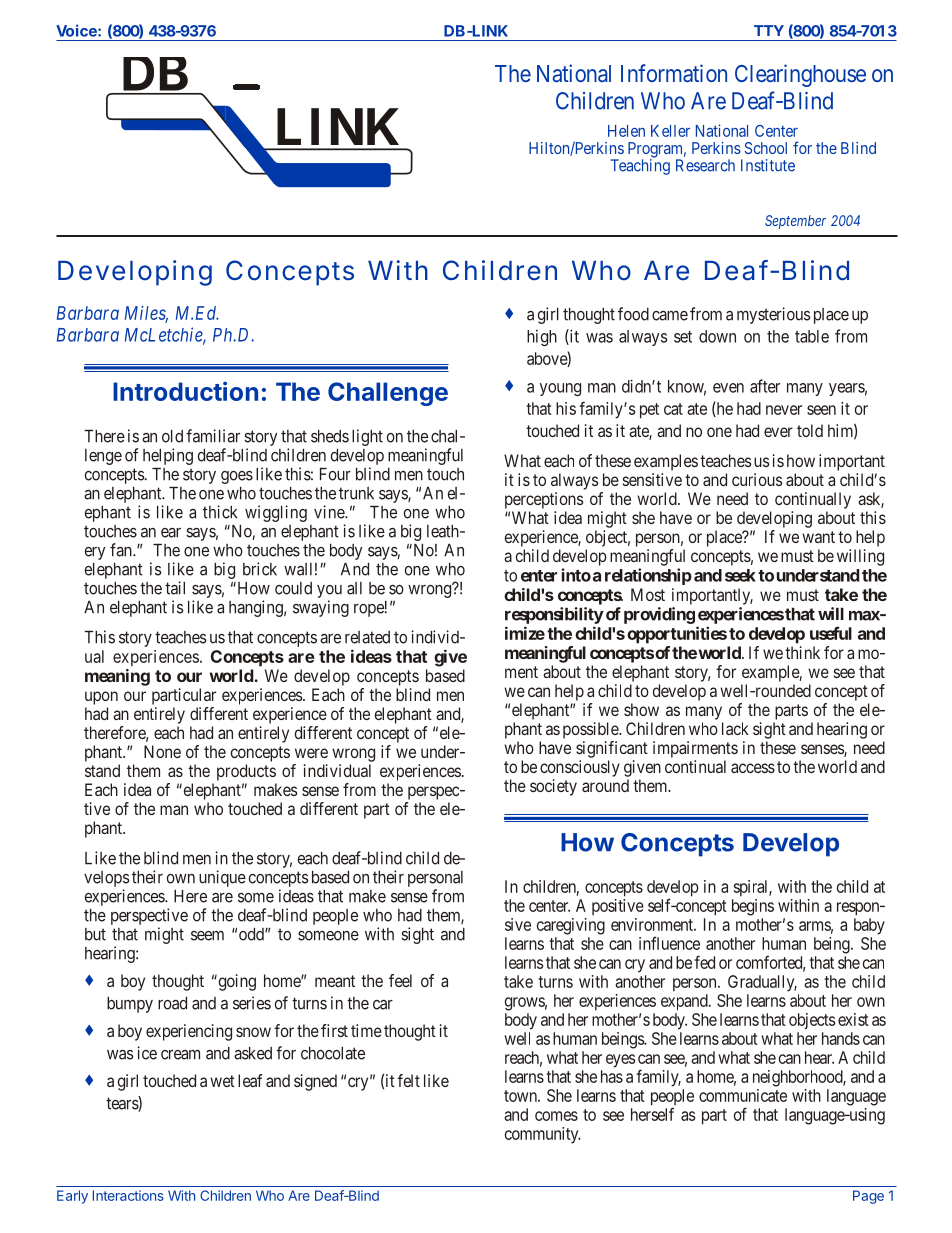 Image resolution: width=952 pixels, height=1233 pixels. Describe the element at coordinates (800, 75) in the screenshot. I see `Clearinghouse` at that location.
